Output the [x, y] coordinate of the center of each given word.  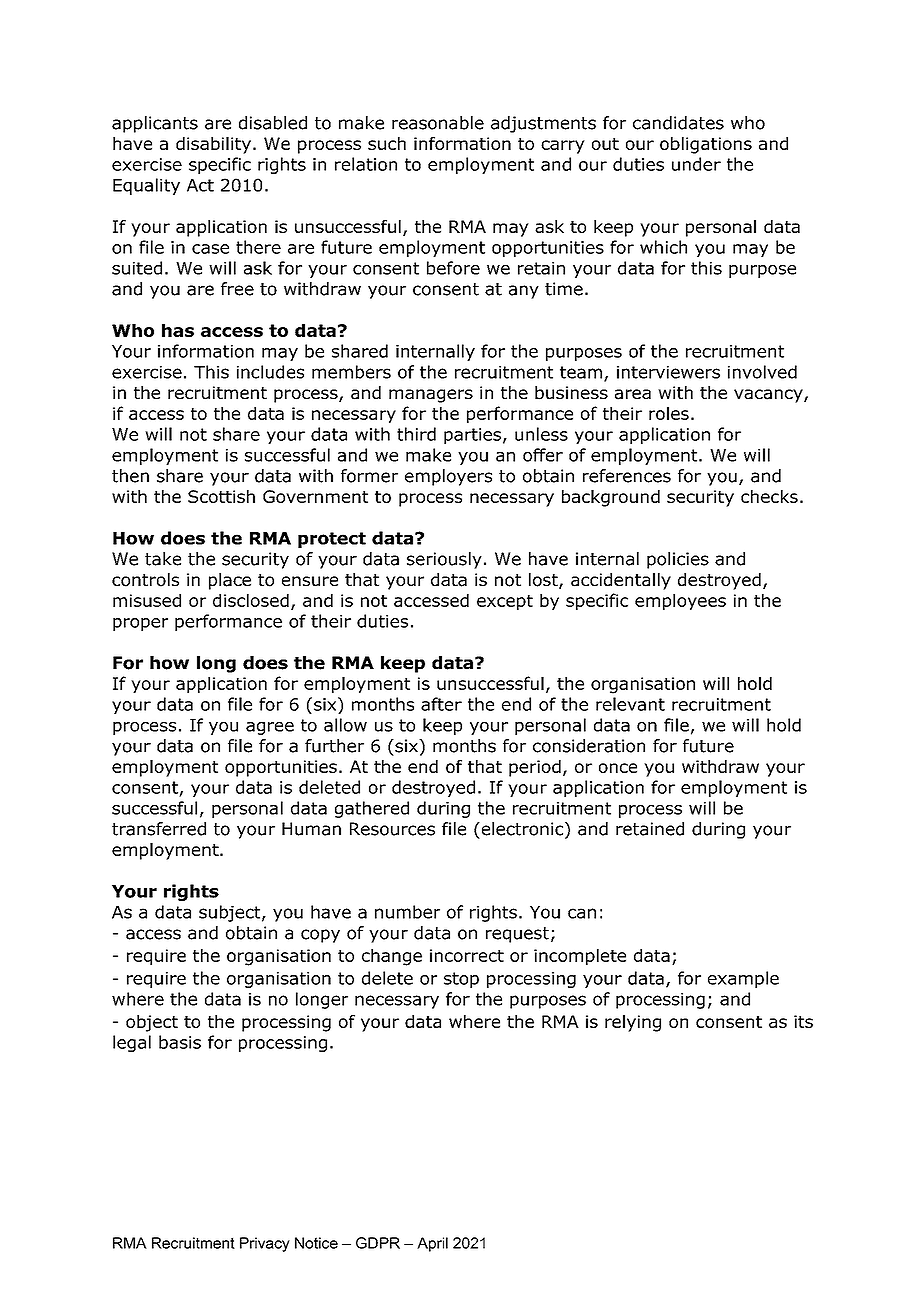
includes [270, 372]
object [152, 1023]
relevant [630, 704]
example [743, 979]
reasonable [438, 123]
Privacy [265, 1244]
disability [213, 145]
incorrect [467, 955]
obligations [706, 145]
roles [669, 413]
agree [270, 728]
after [441, 704]
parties [472, 436]
